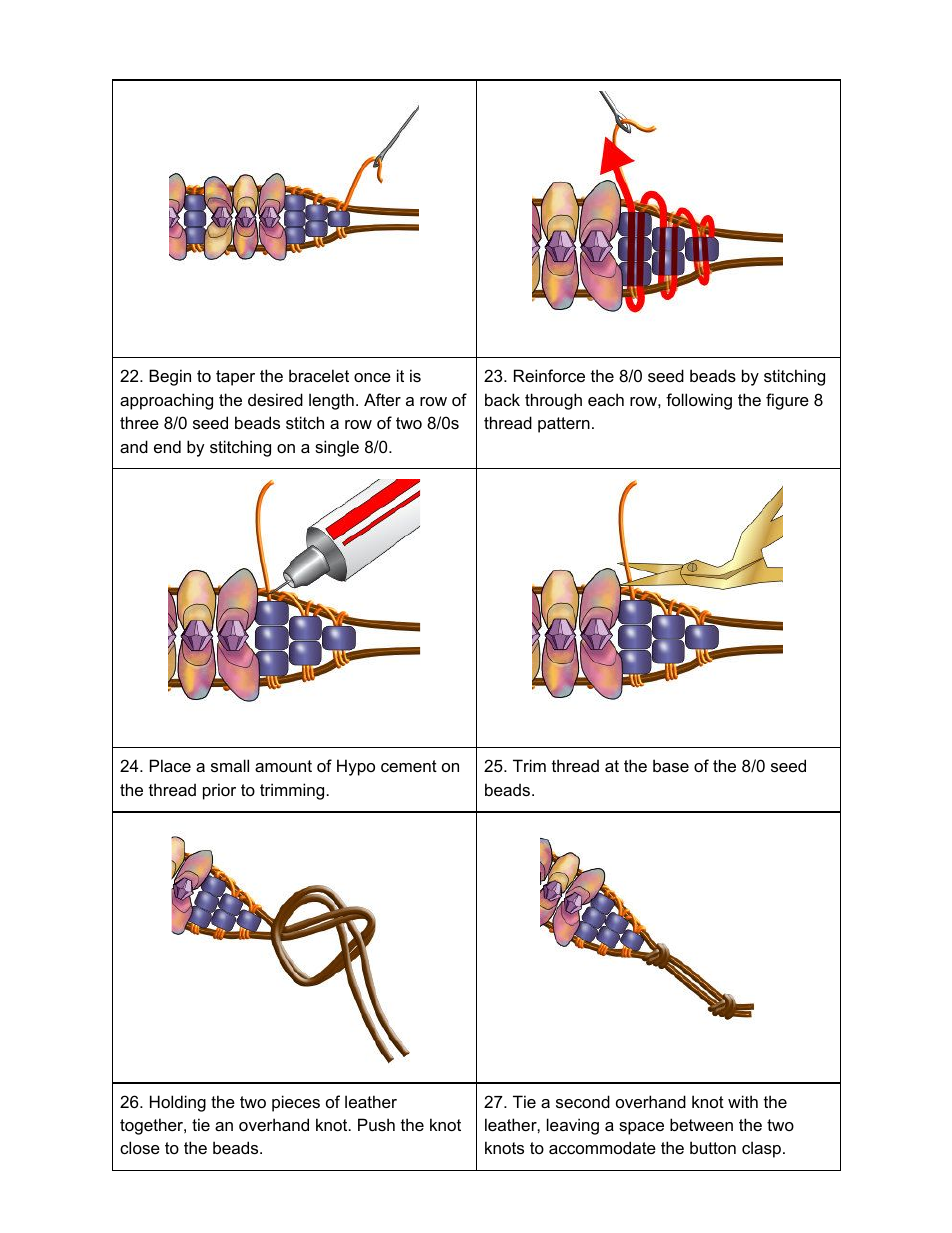 The width and height of the screenshot is (952, 1233). I want to click on between, so click(701, 1124).
